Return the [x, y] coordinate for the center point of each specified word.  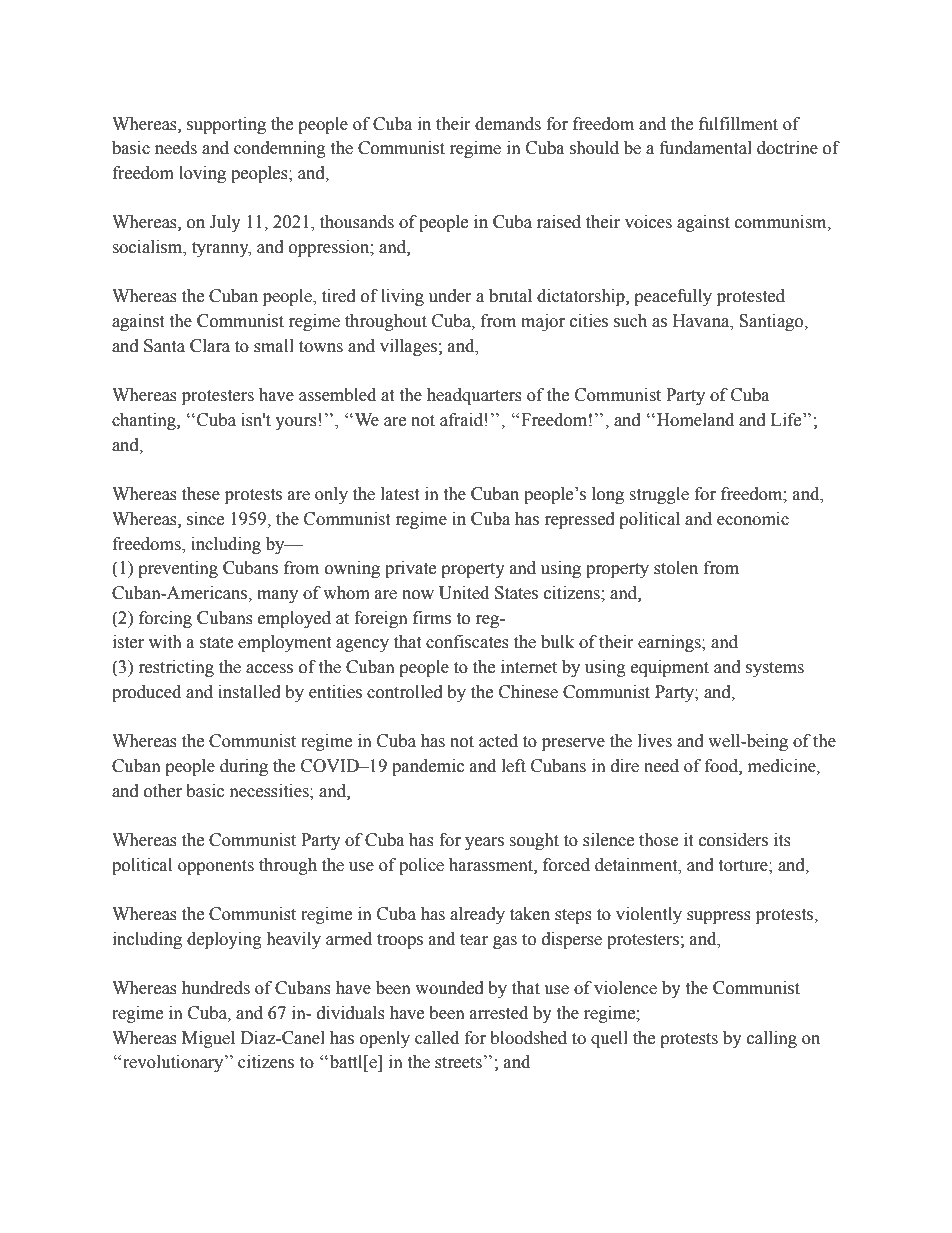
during [244, 767]
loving [202, 174]
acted [498, 741]
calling [772, 1039]
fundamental [706, 148]
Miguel [208, 1039]
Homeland [695, 420]
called [437, 1038]
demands [508, 124]
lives [655, 741]
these [201, 494]
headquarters [474, 396]
